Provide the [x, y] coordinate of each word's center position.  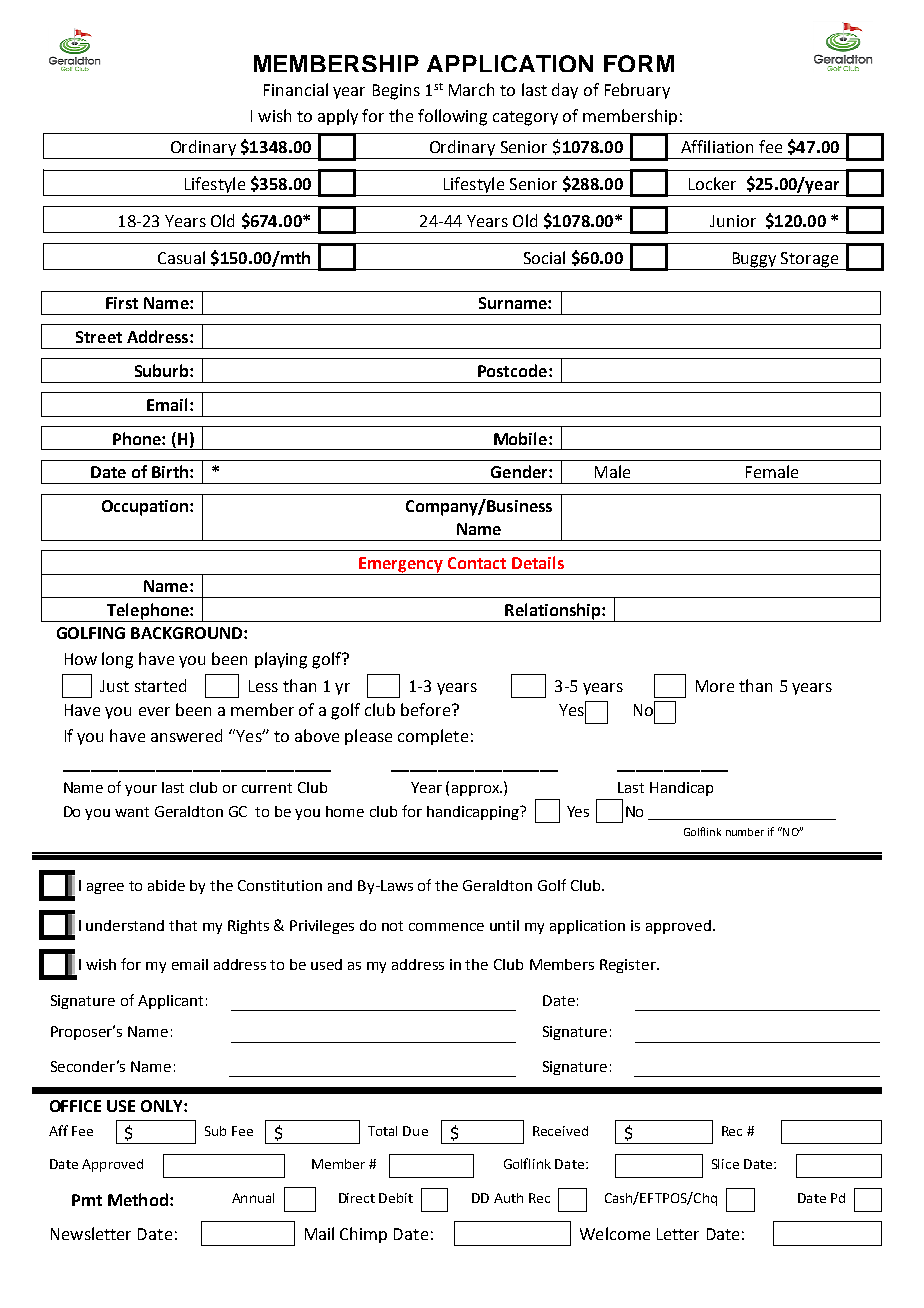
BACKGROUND [188, 633]
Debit [396, 1198]
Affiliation [717, 146]
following [452, 117]
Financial [296, 89]
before [425, 709]
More [715, 686]
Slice [725, 1164]
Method [138, 1199]
